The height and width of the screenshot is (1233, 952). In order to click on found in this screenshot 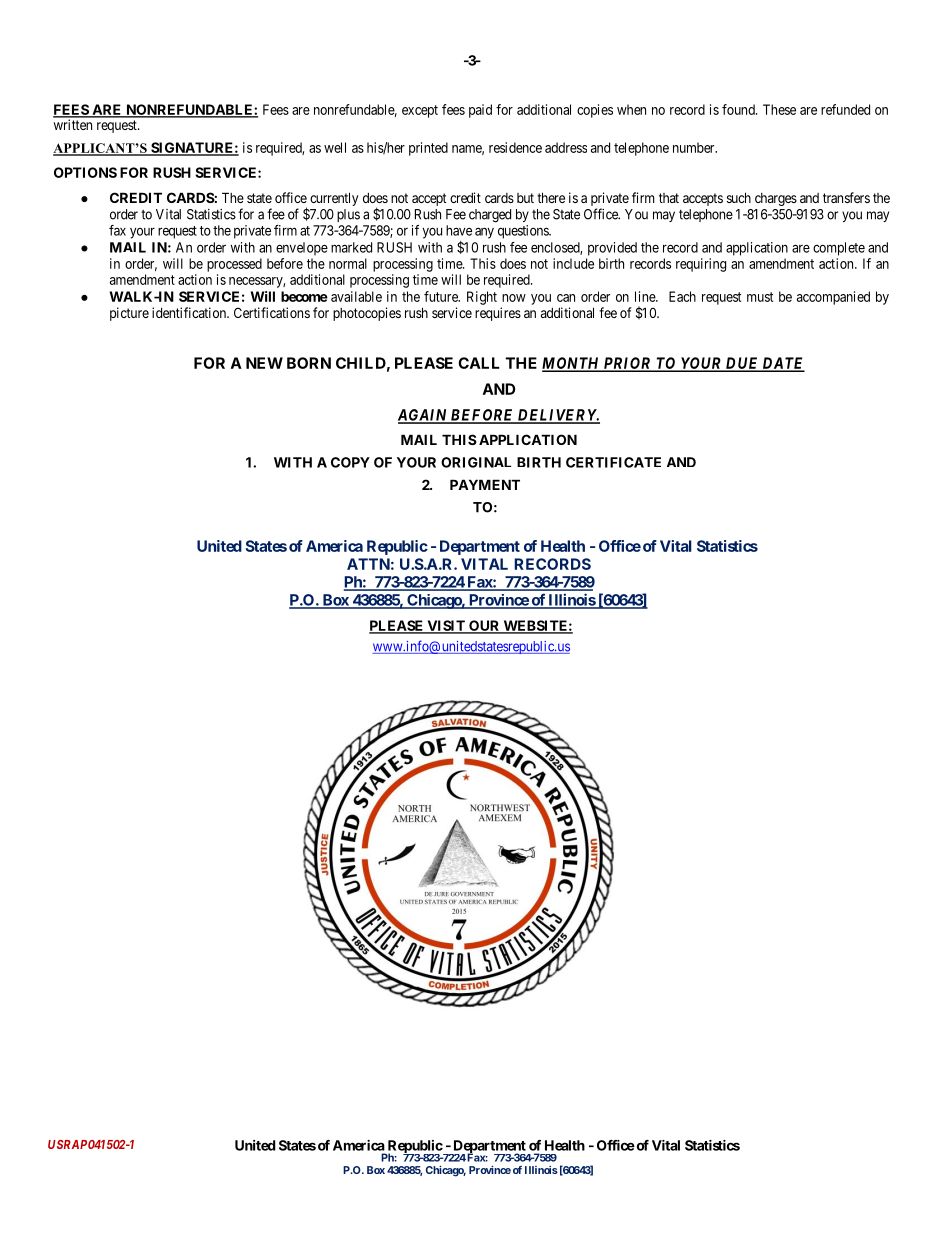, I will do `click(739, 109)`.
